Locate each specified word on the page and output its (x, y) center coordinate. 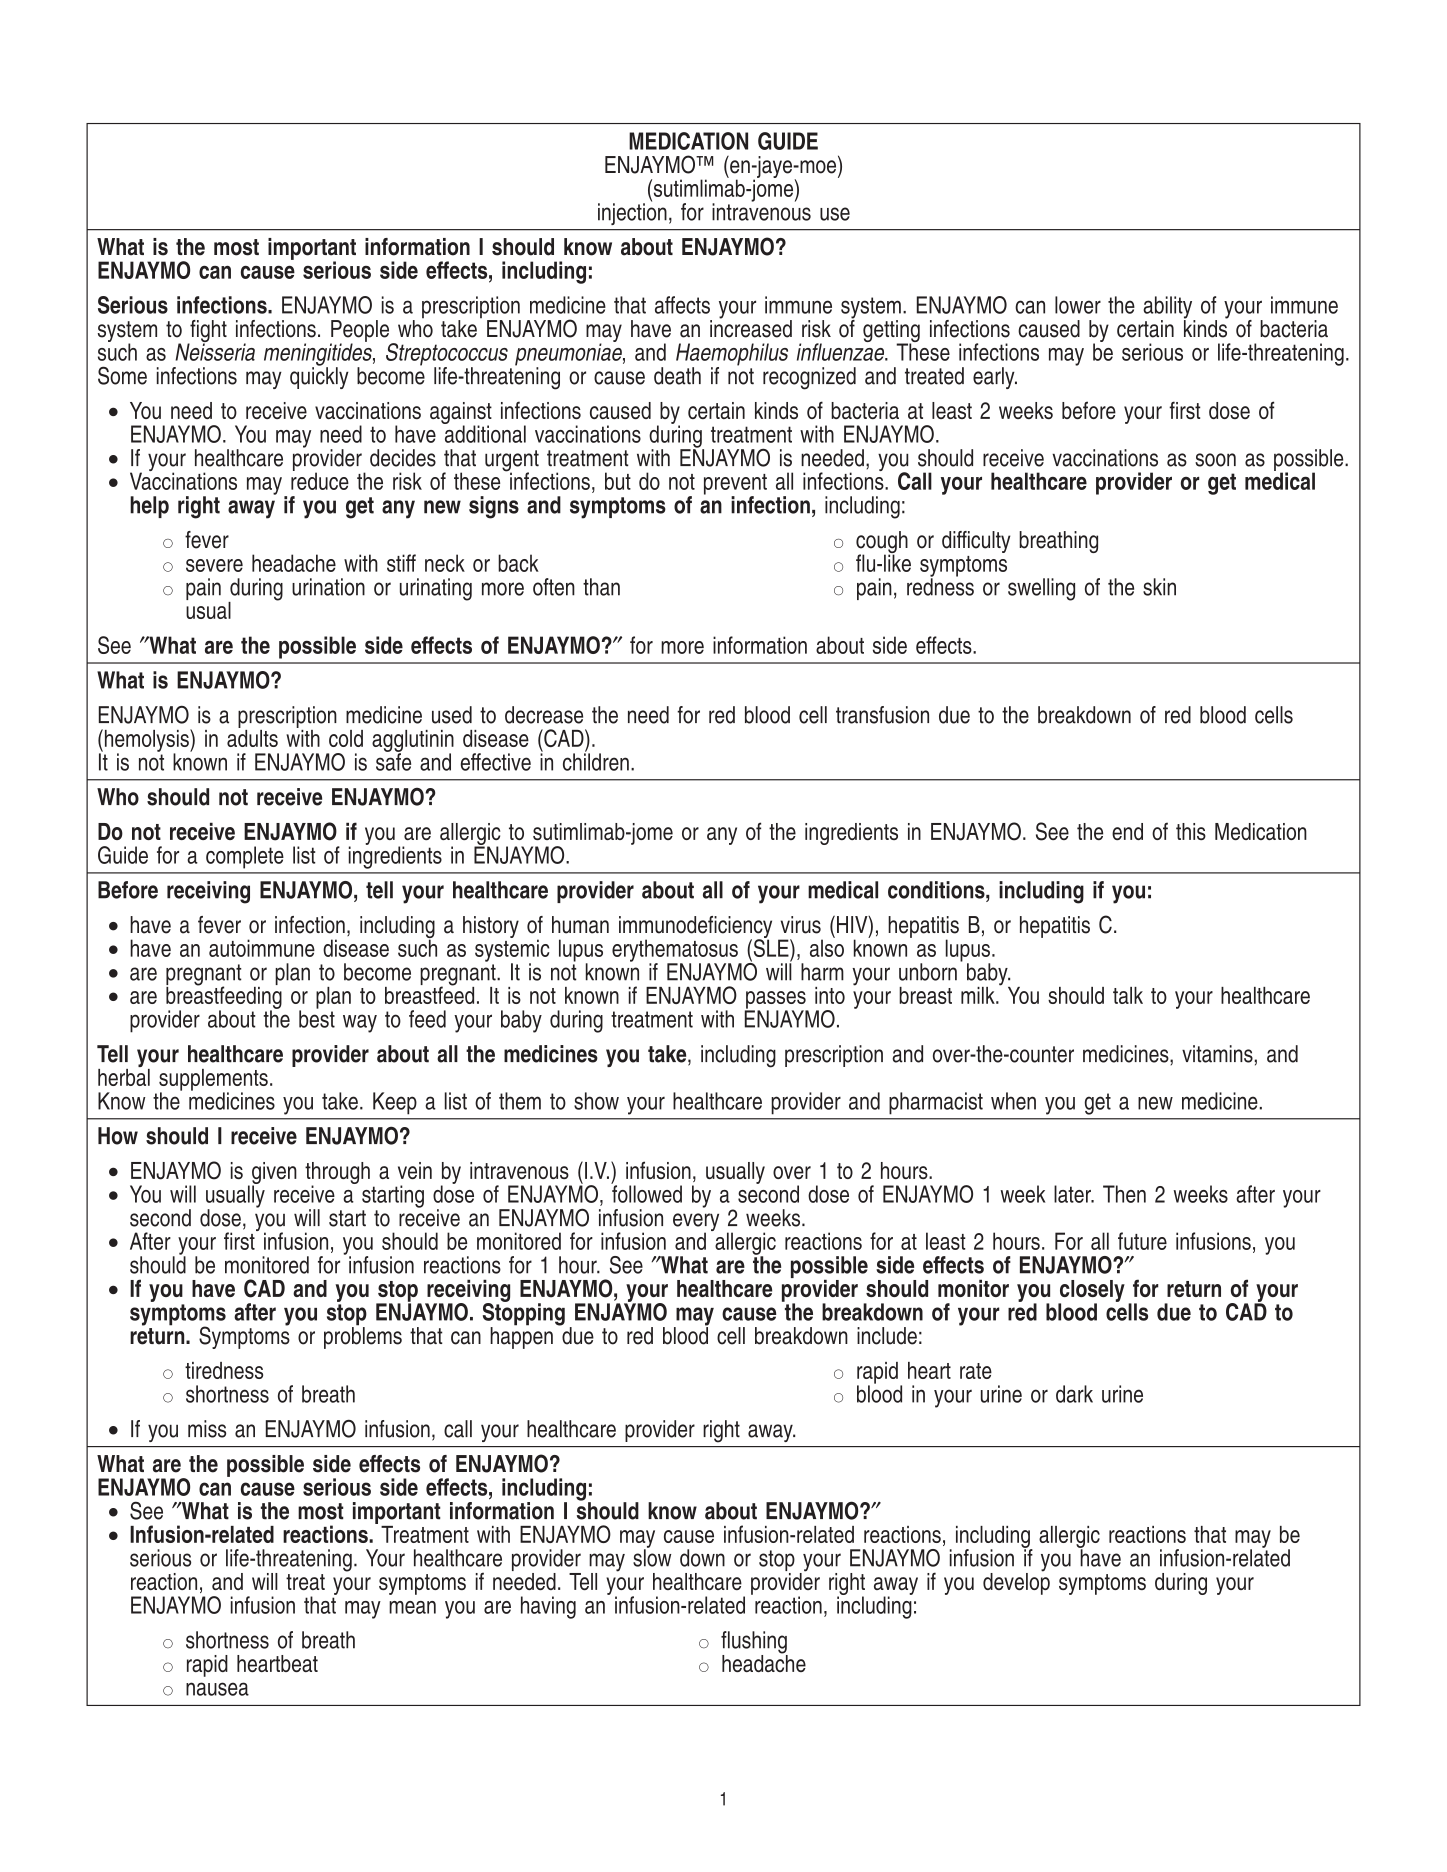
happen (521, 1337)
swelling (1041, 589)
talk (1128, 995)
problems (363, 1337)
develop (1016, 1582)
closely (1091, 1292)
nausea (217, 1689)
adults (252, 737)
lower (1078, 305)
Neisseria (215, 351)
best (317, 1018)
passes (776, 1001)
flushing (754, 1643)
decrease (544, 715)
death (677, 376)
